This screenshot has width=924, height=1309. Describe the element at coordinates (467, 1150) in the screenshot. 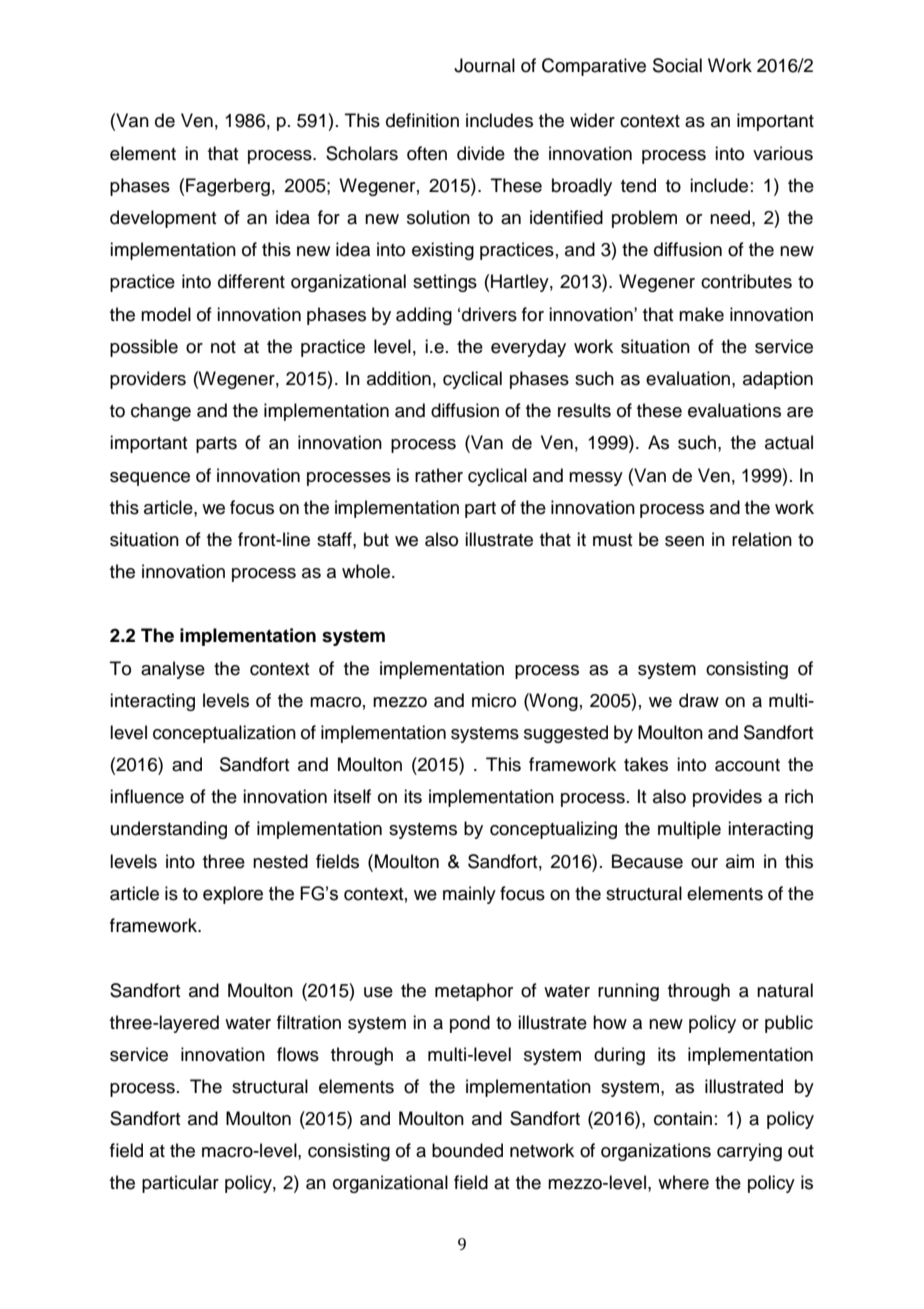

I see `bounded` at that location.
